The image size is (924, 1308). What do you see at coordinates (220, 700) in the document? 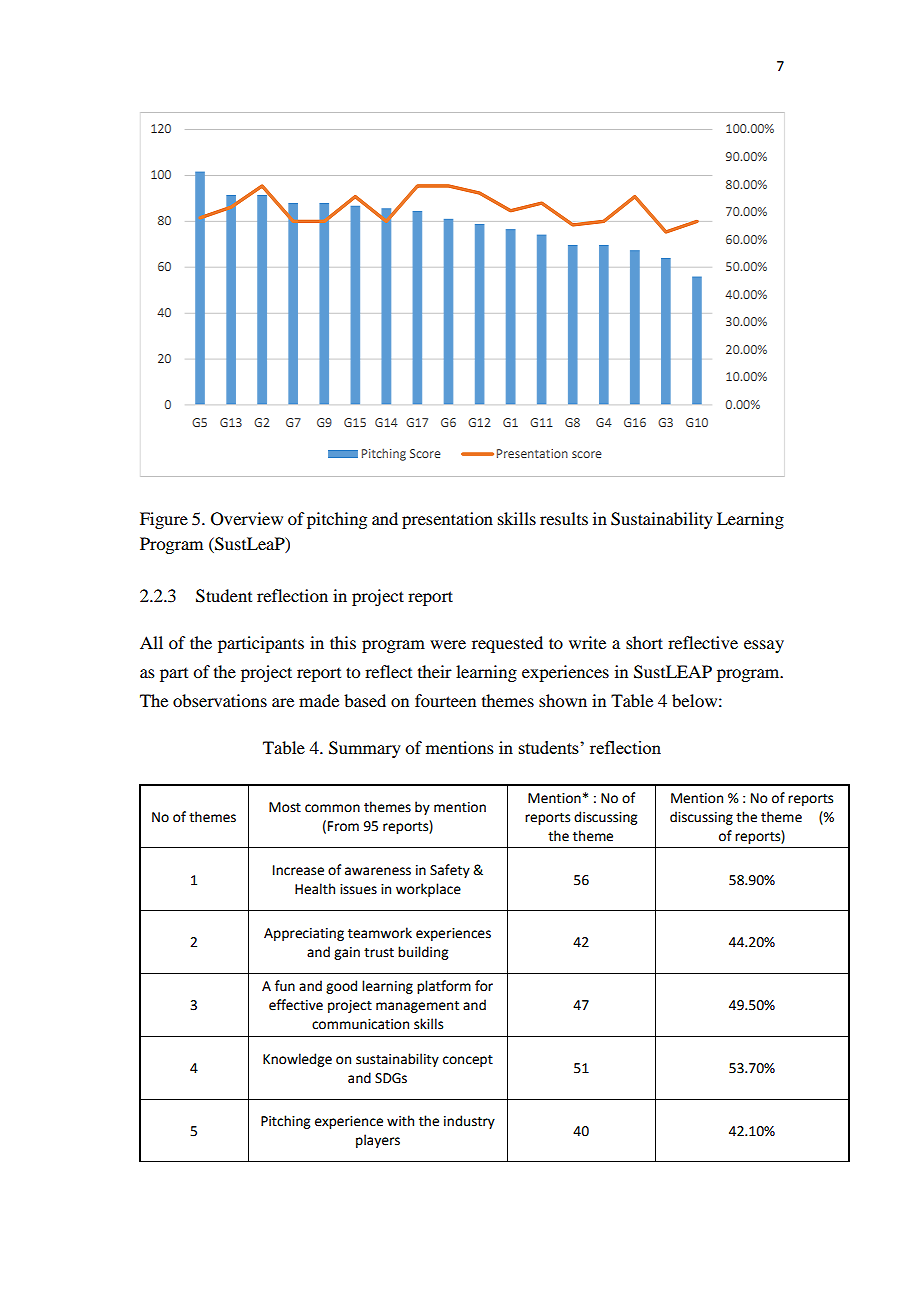
I see `observations` at bounding box center [220, 700].
